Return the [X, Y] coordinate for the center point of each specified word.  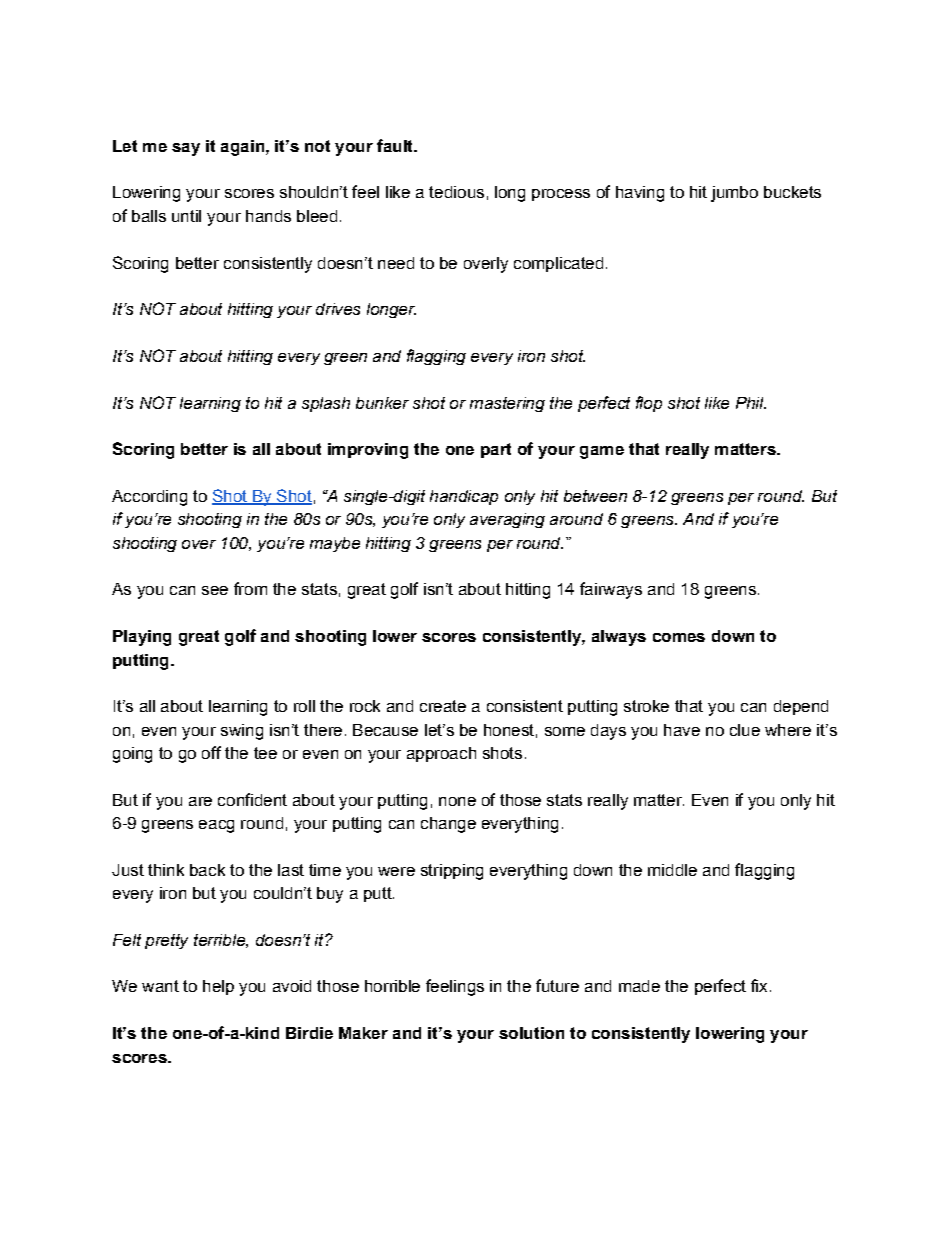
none [457, 801]
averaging [507, 520]
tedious [456, 192]
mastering [507, 404]
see [215, 590]
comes [679, 637]
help [218, 987]
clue [745, 730]
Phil [751, 403]
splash [326, 404]
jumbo [734, 194]
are [200, 801]
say [186, 149]
